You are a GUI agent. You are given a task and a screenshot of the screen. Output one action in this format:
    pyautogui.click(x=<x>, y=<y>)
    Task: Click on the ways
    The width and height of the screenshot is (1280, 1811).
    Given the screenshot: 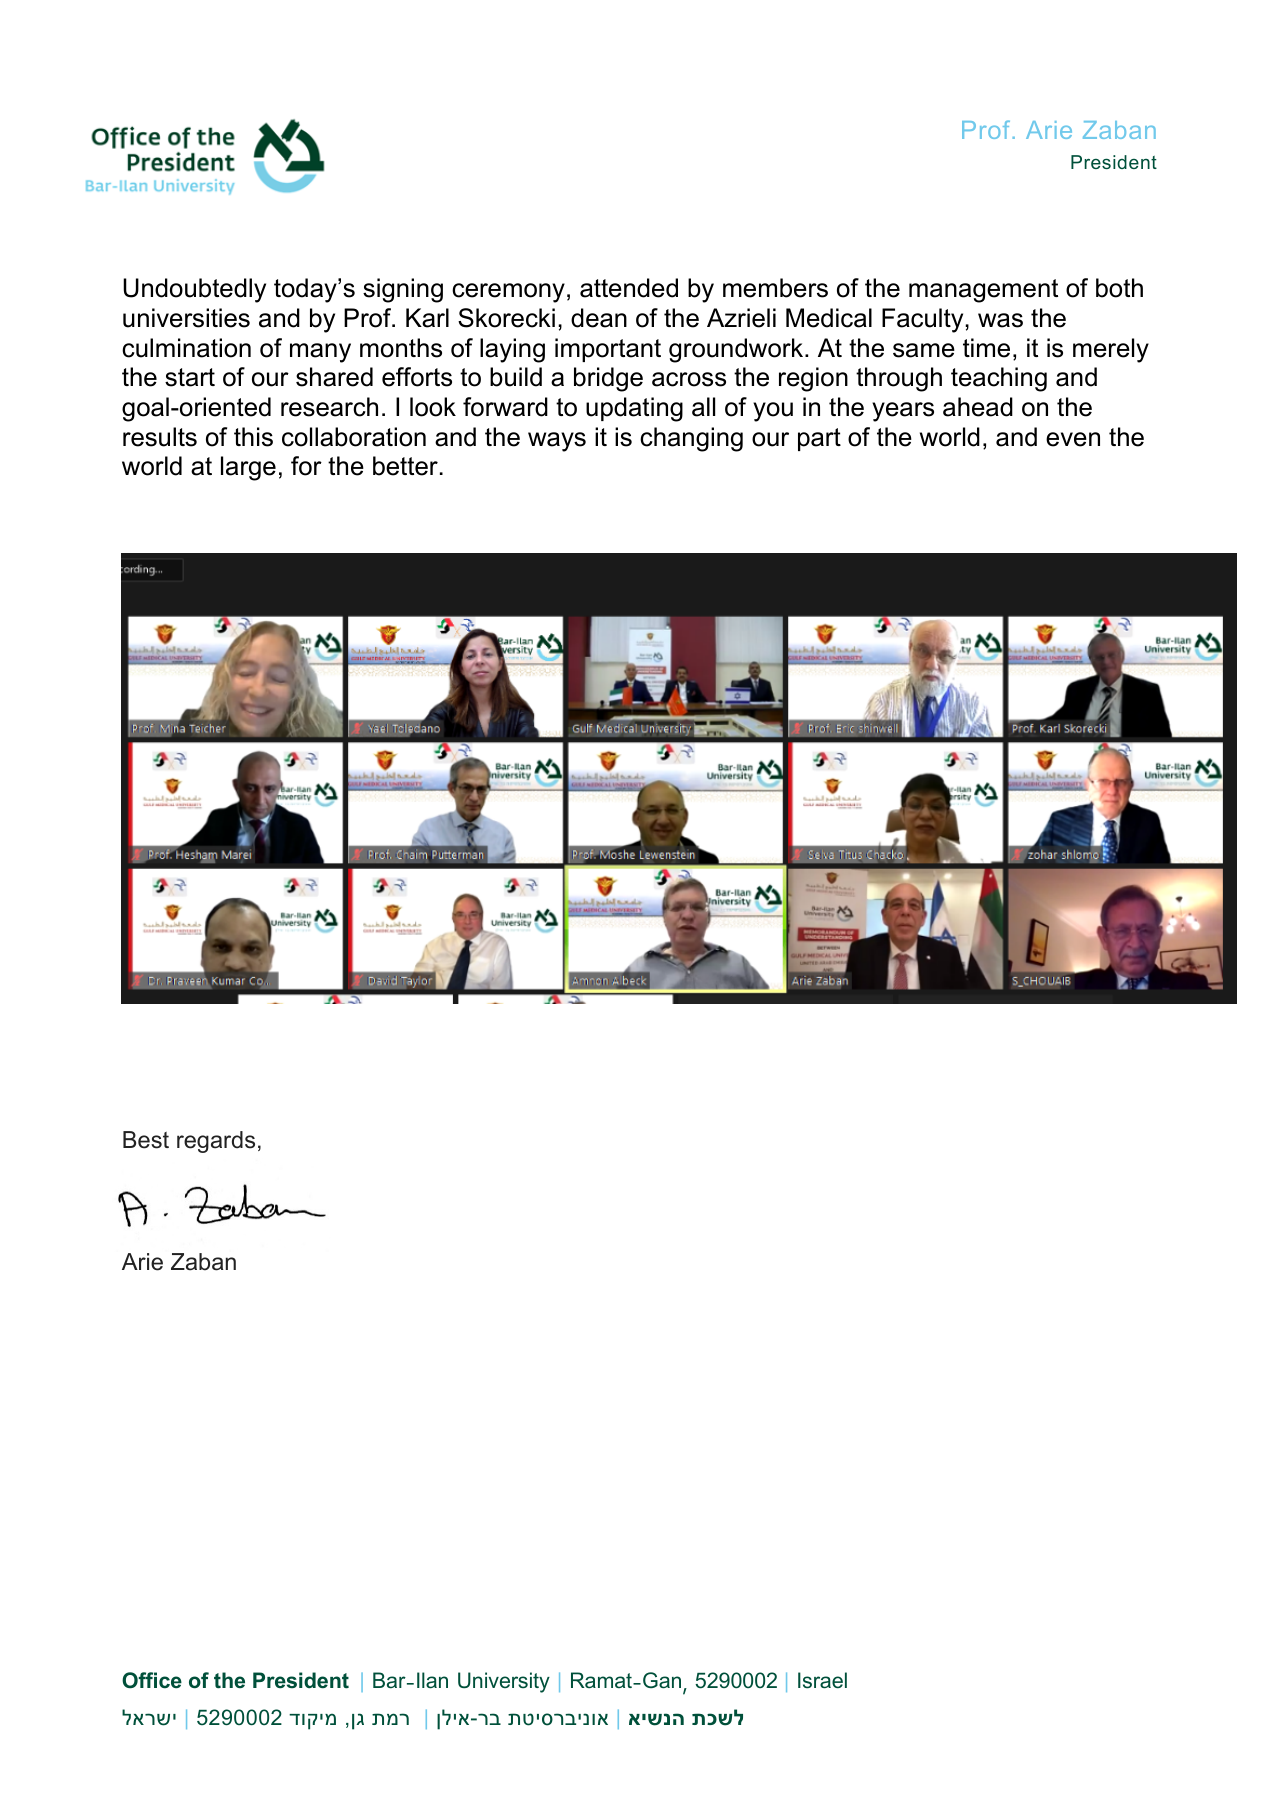 What is the action you would take?
    pyautogui.click(x=557, y=442)
